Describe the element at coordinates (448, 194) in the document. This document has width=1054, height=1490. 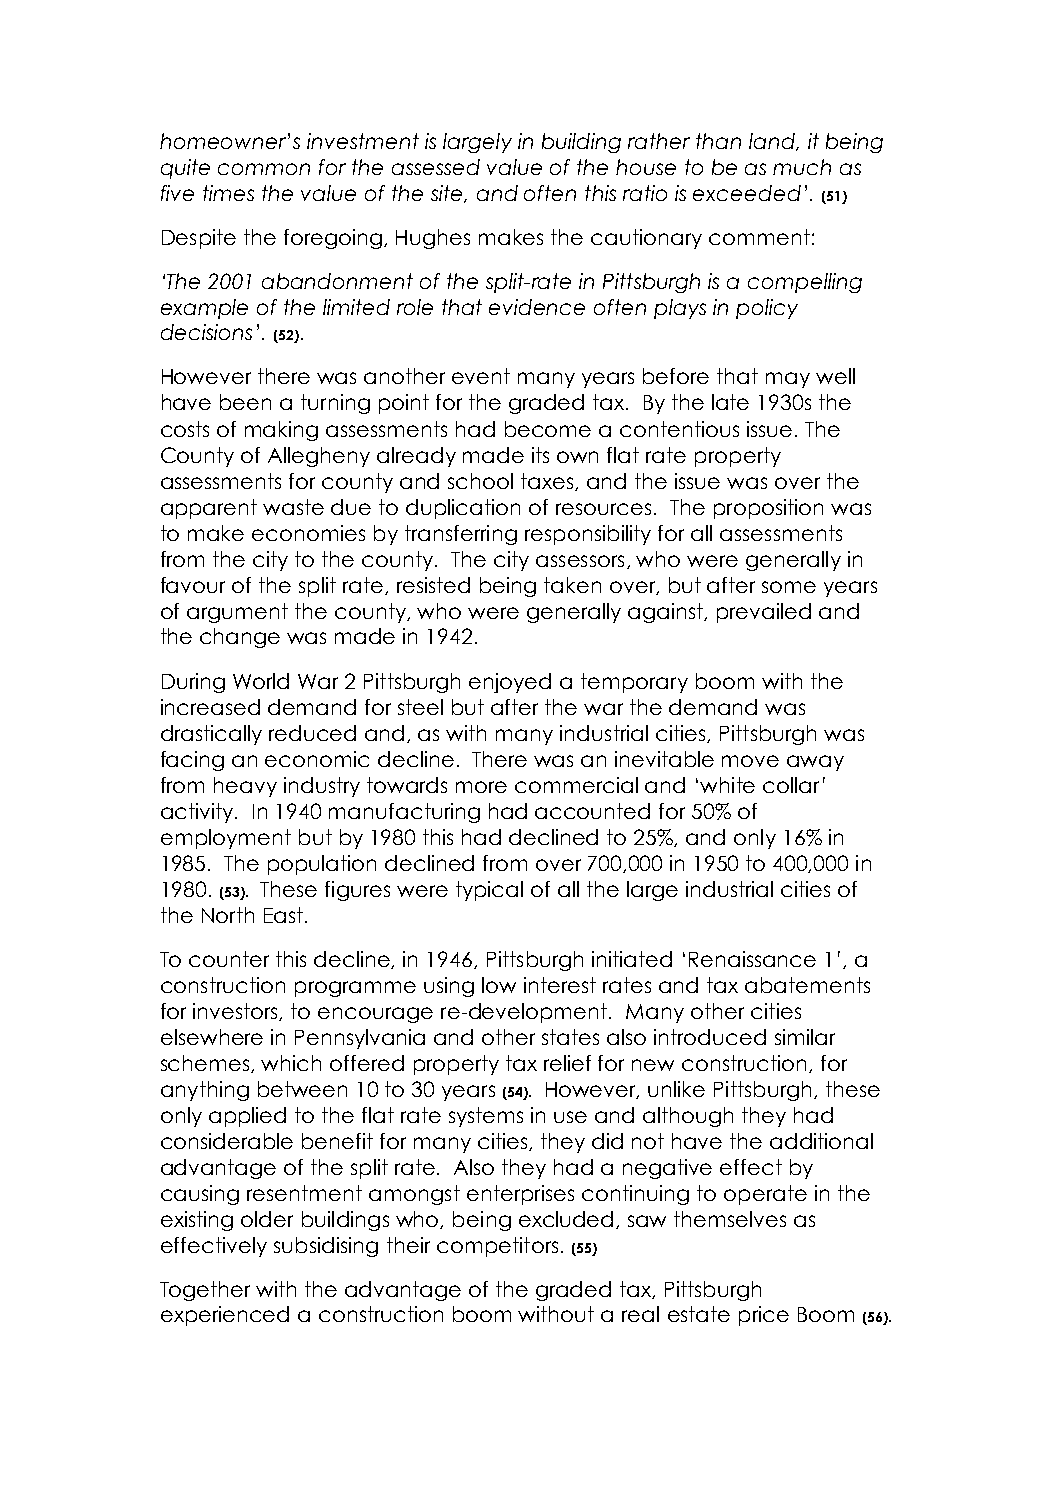
I see `site` at that location.
